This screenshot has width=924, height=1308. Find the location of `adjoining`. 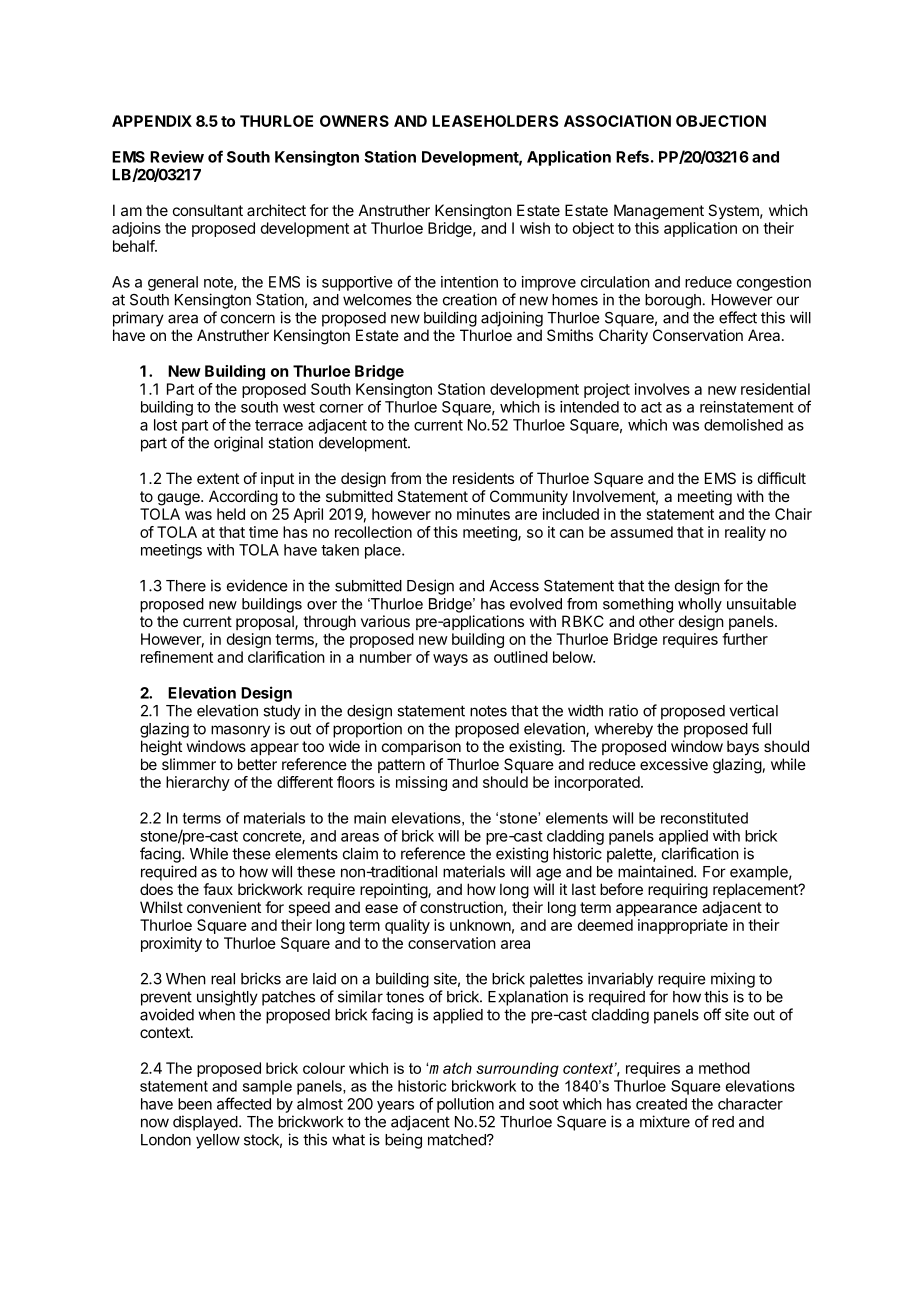

adjoining is located at coordinates (512, 319).
